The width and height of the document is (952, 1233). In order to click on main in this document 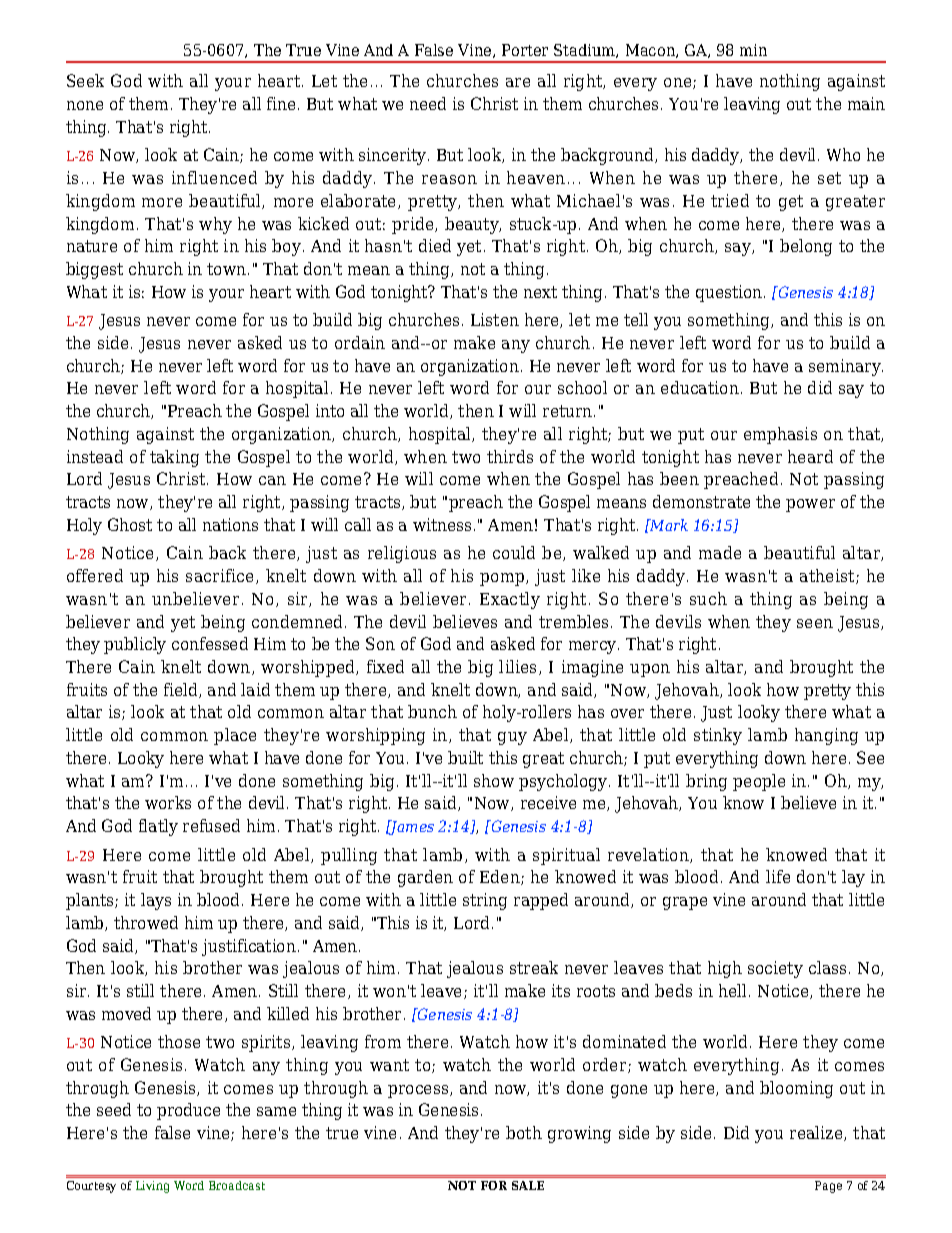, I will do `click(866, 103)`.
